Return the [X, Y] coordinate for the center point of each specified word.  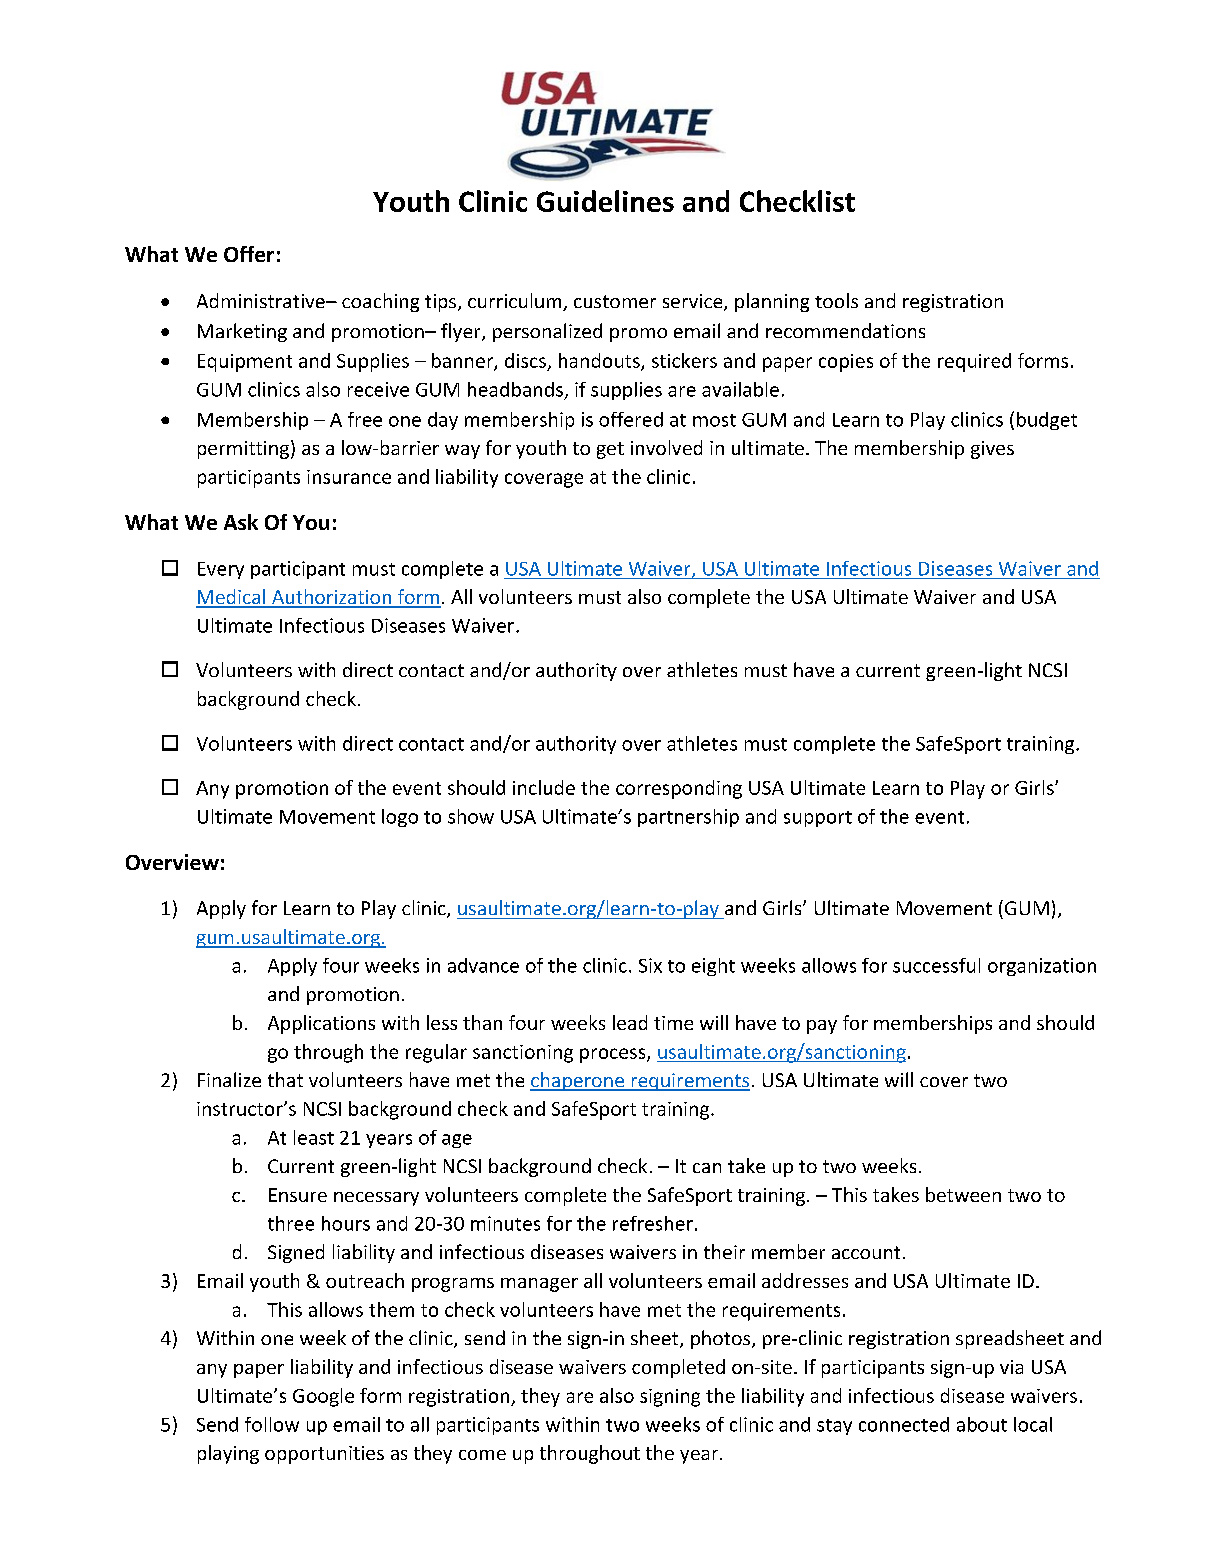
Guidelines [605, 201]
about [982, 1424]
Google [323, 1397]
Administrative [262, 300]
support [818, 819]
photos [722, 1339]
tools [836, 300]
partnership [688, 818]
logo [400, 818]
